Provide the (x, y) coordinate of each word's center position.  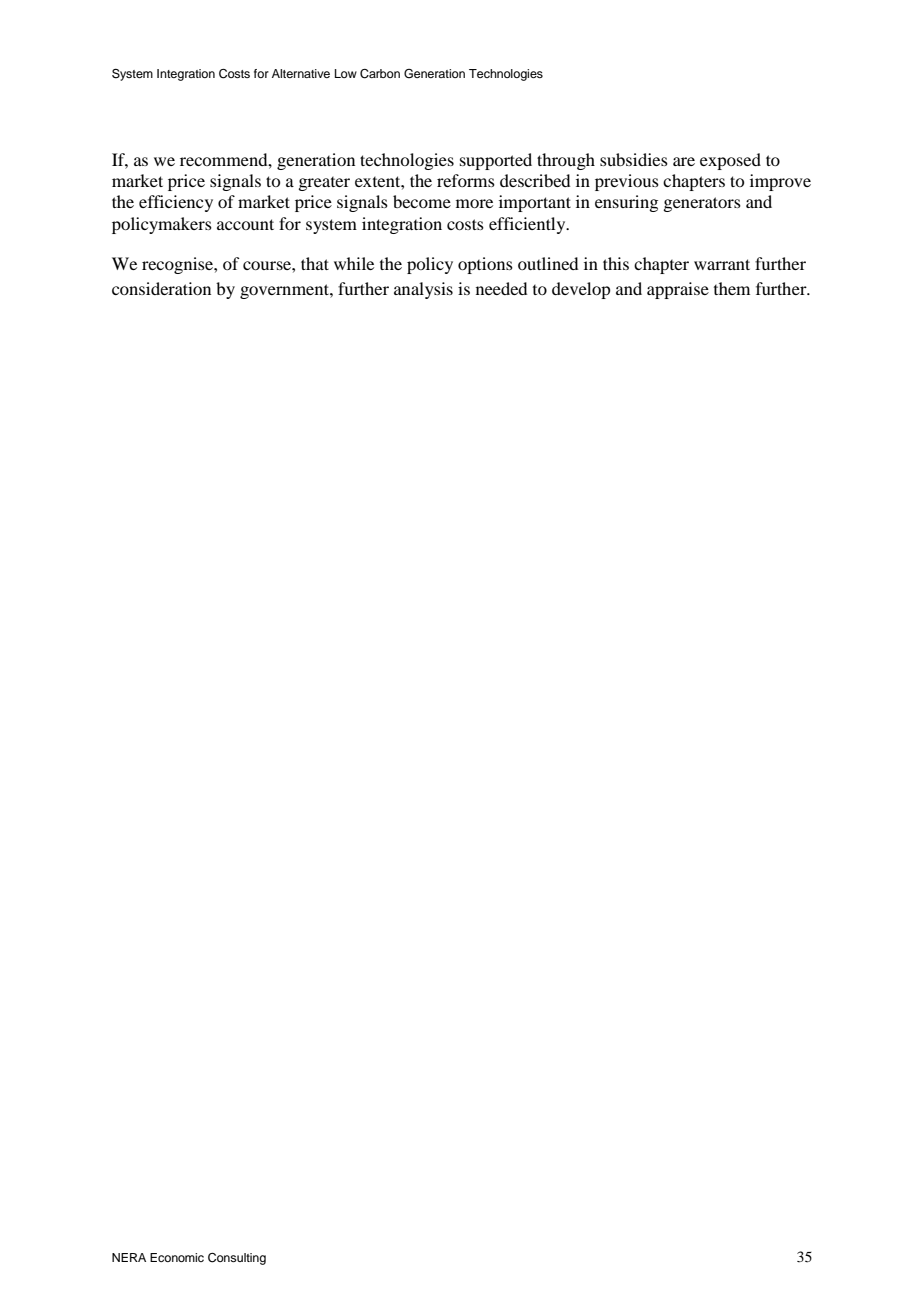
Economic (177, 1257)
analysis (423, 290)
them (732, 288)
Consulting (237, 1259)
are (684, 161)
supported (496, 161)
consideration (161, 288)
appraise (678, 290)
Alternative (301, 73)
